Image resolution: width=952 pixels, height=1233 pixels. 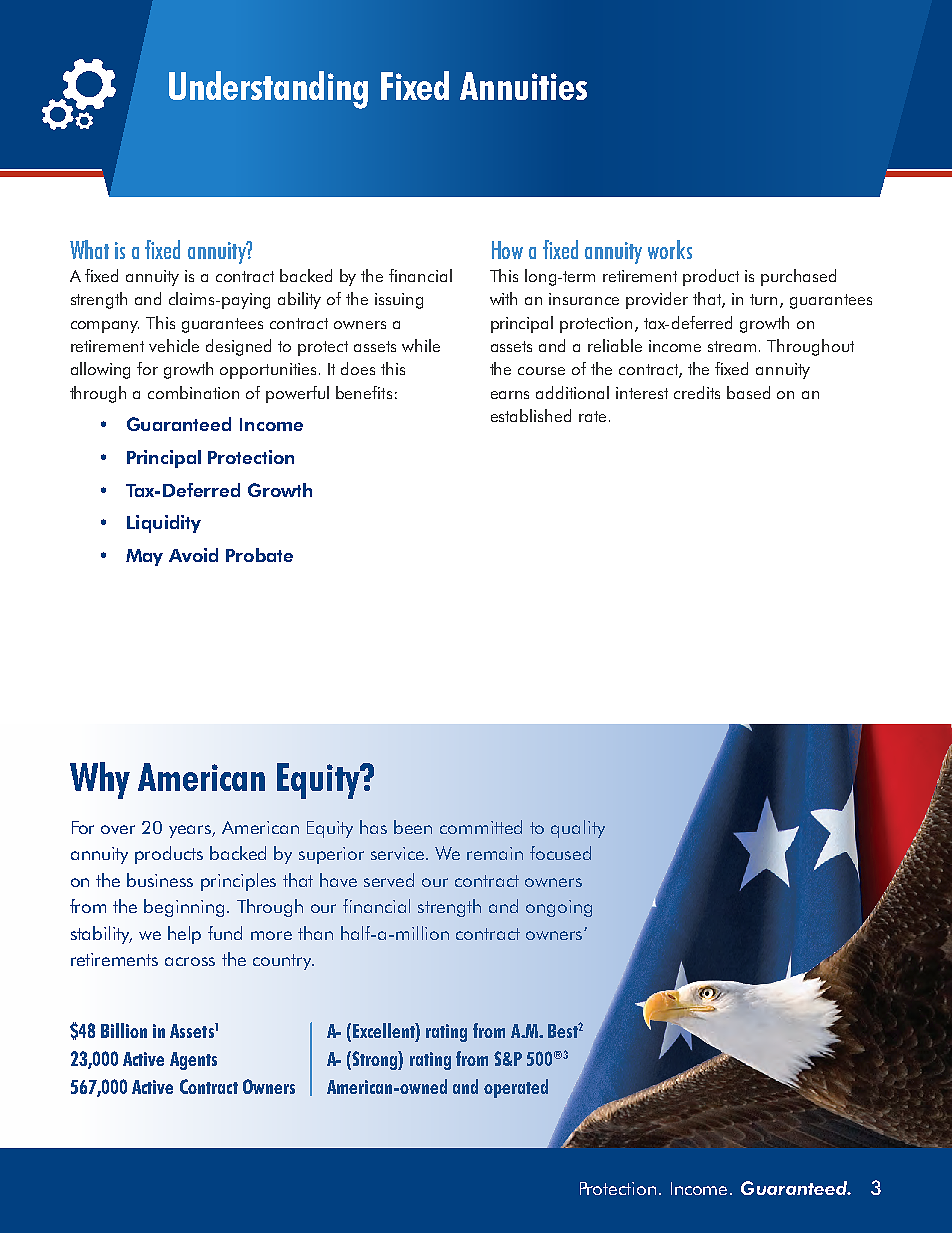 I want to click on Agents, so click(x=193, y=1061).
